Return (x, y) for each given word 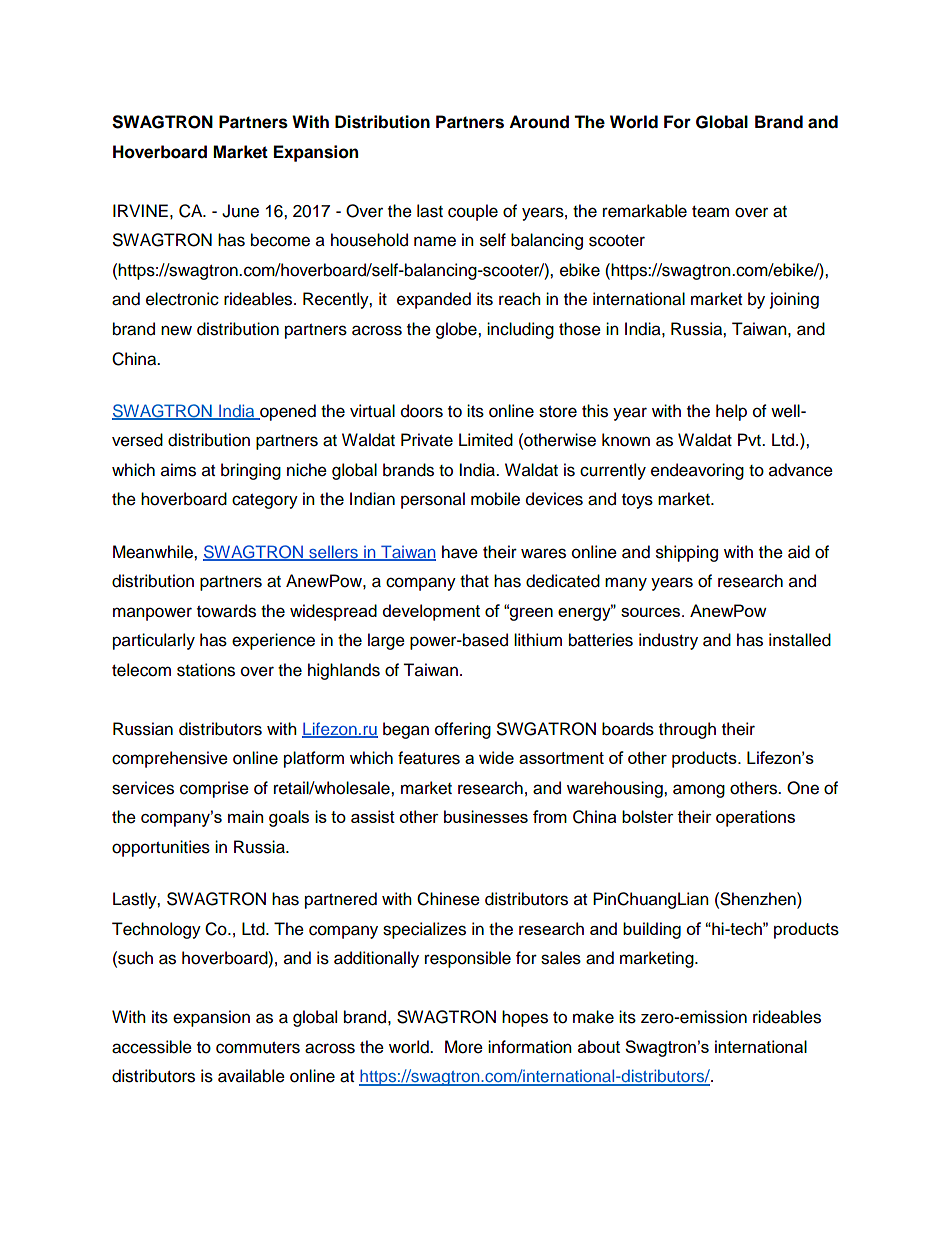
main (245, 816)
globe (457, 330)
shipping (687, 553)
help (731, 412)
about (599, 1046)
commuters (258, 1048)
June (240, 211)
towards (226, 611)
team (710, 212)
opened (287, 412)
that (474, 581)
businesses (486, 816)
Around (539, 122)
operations (755, 818)
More (464, 1047)
